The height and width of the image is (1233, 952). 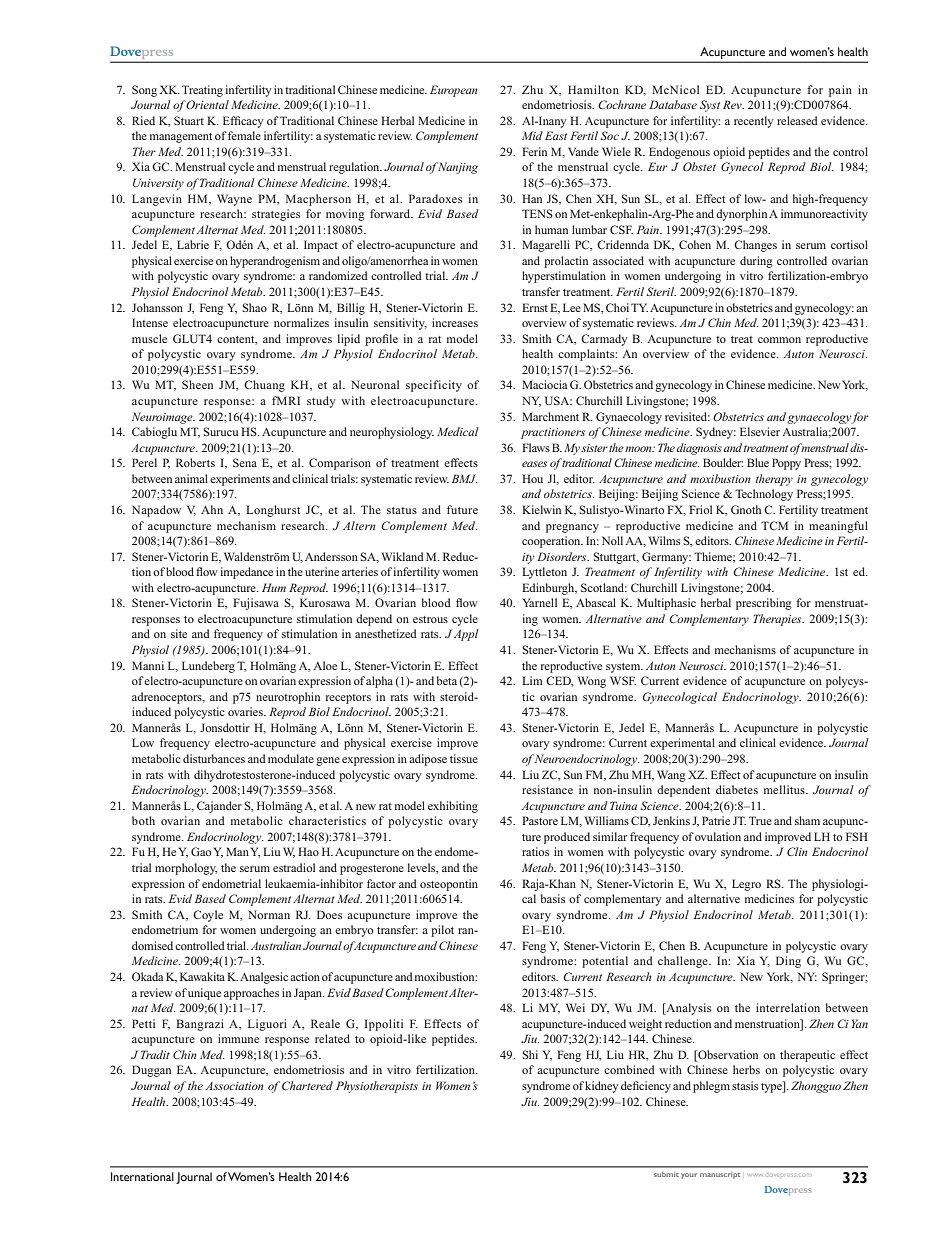 What do you see at coordinates (530, 1054) in the image?
I see `Shi` at bounding box center [530, 1054].
